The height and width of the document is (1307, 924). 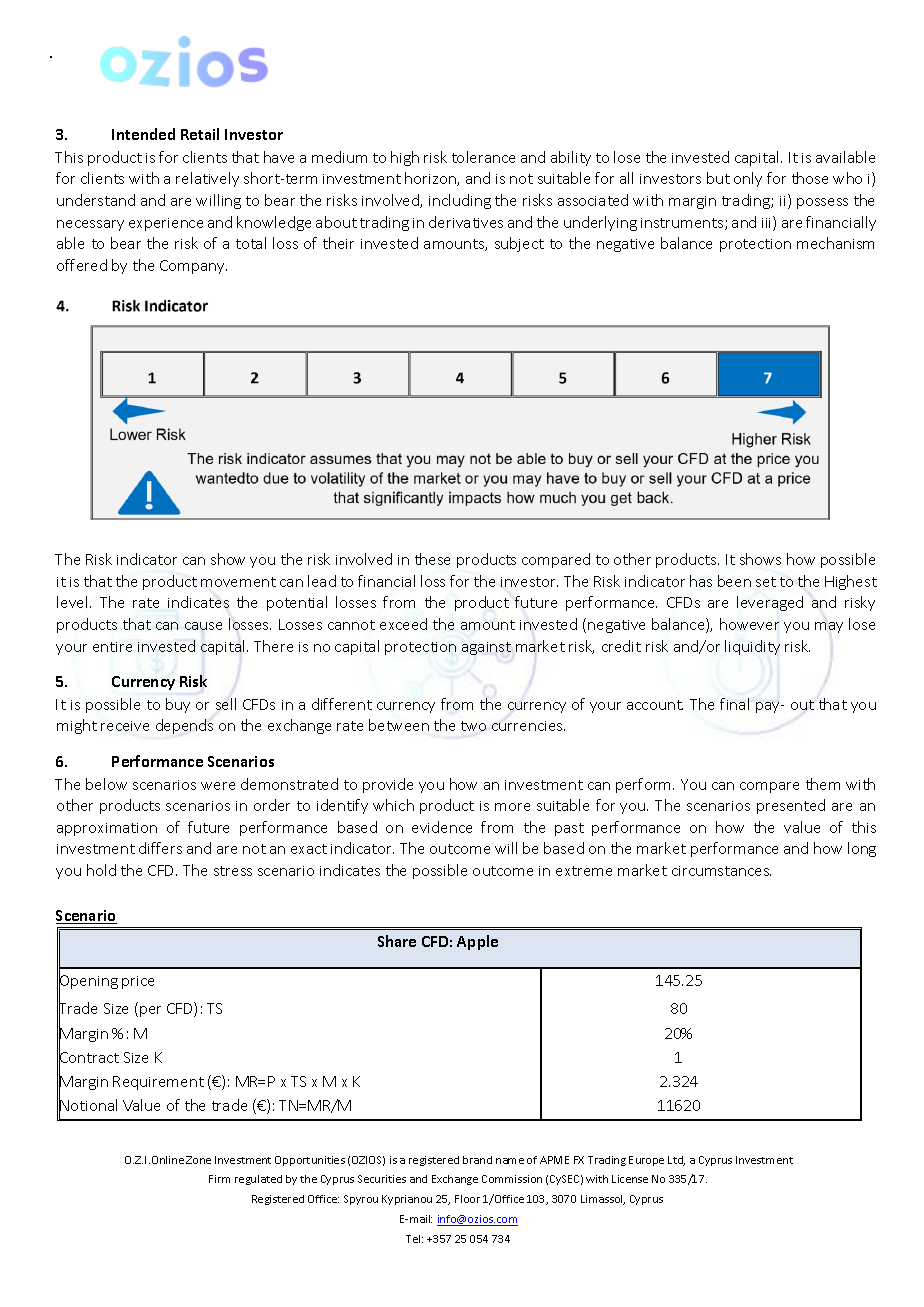 I want to click on set, so click(x=766, y=582).
